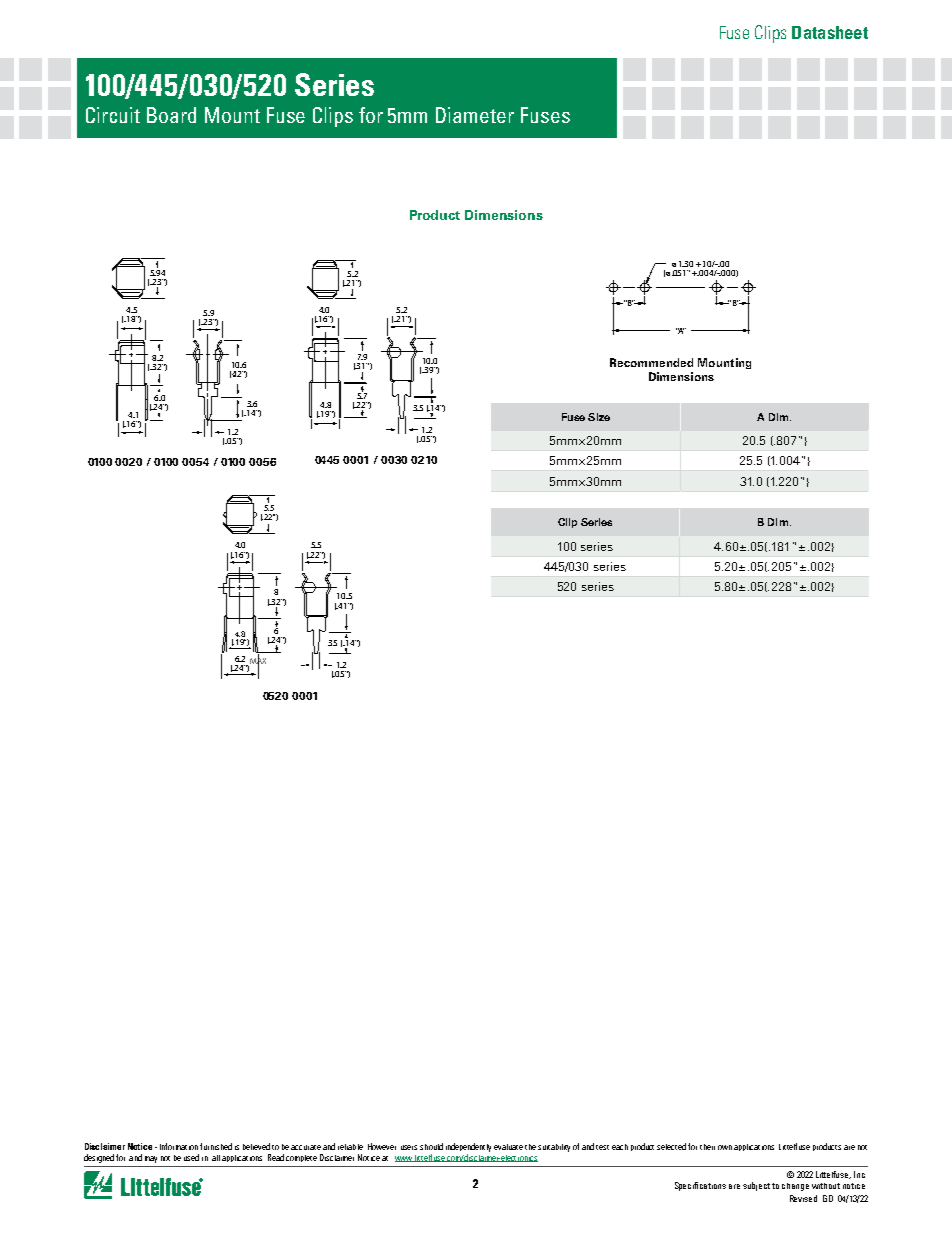  What do you see at coordinates (468, 1147) in the page?
I see `independently` at bounding box center [468, 1147].
